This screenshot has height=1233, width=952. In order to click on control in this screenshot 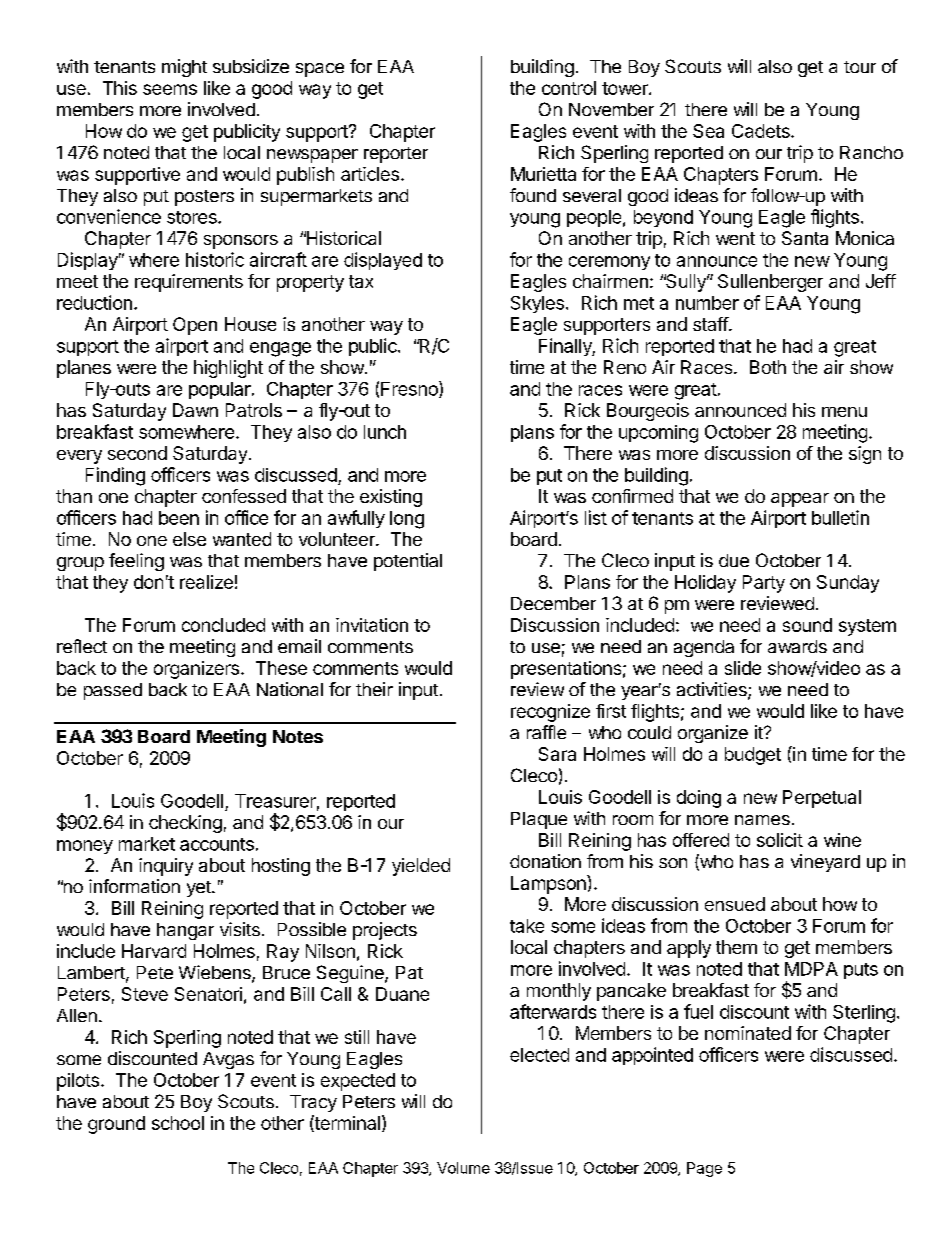, I will do `click(569, 88)`.
